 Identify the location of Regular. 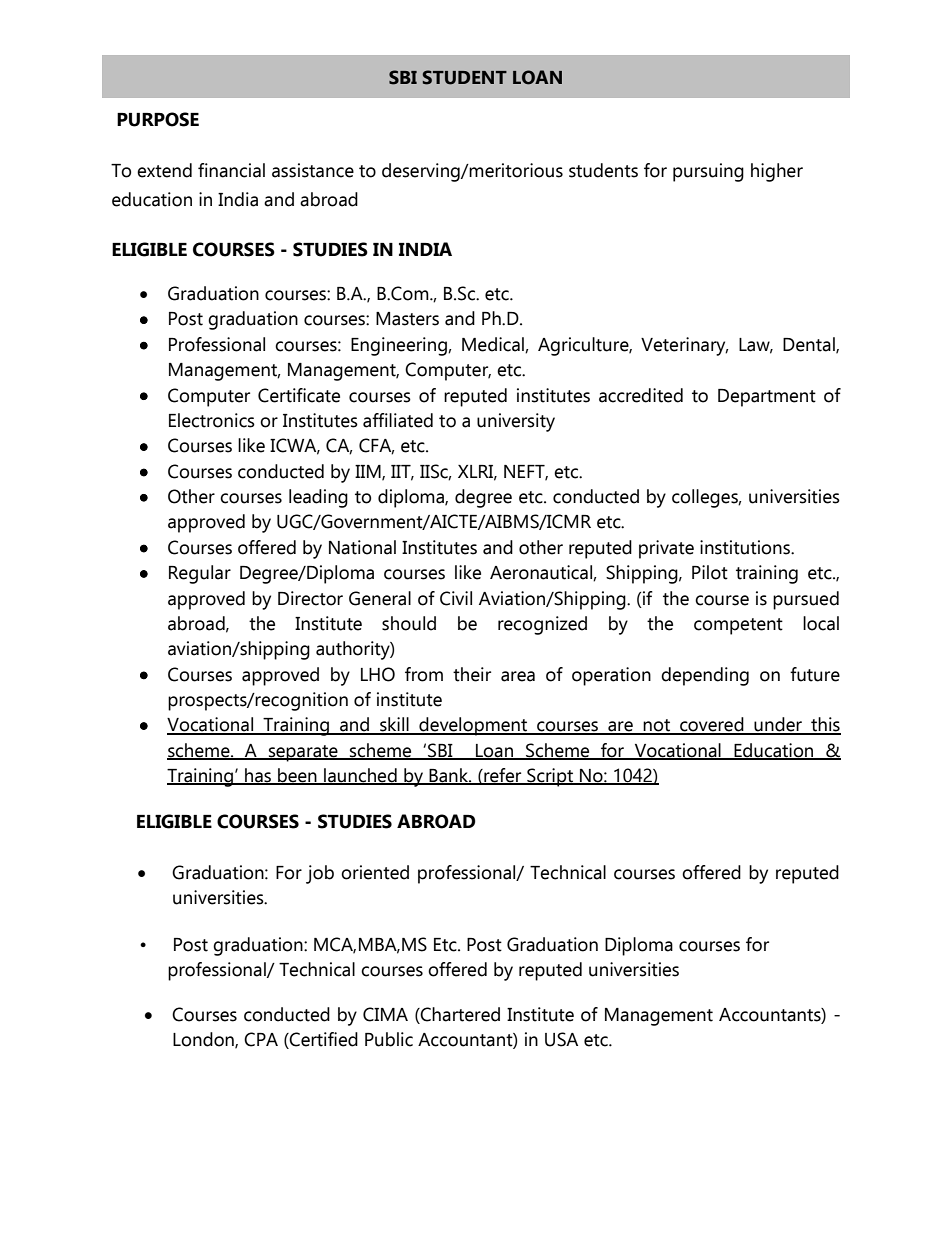
(200, 574).
